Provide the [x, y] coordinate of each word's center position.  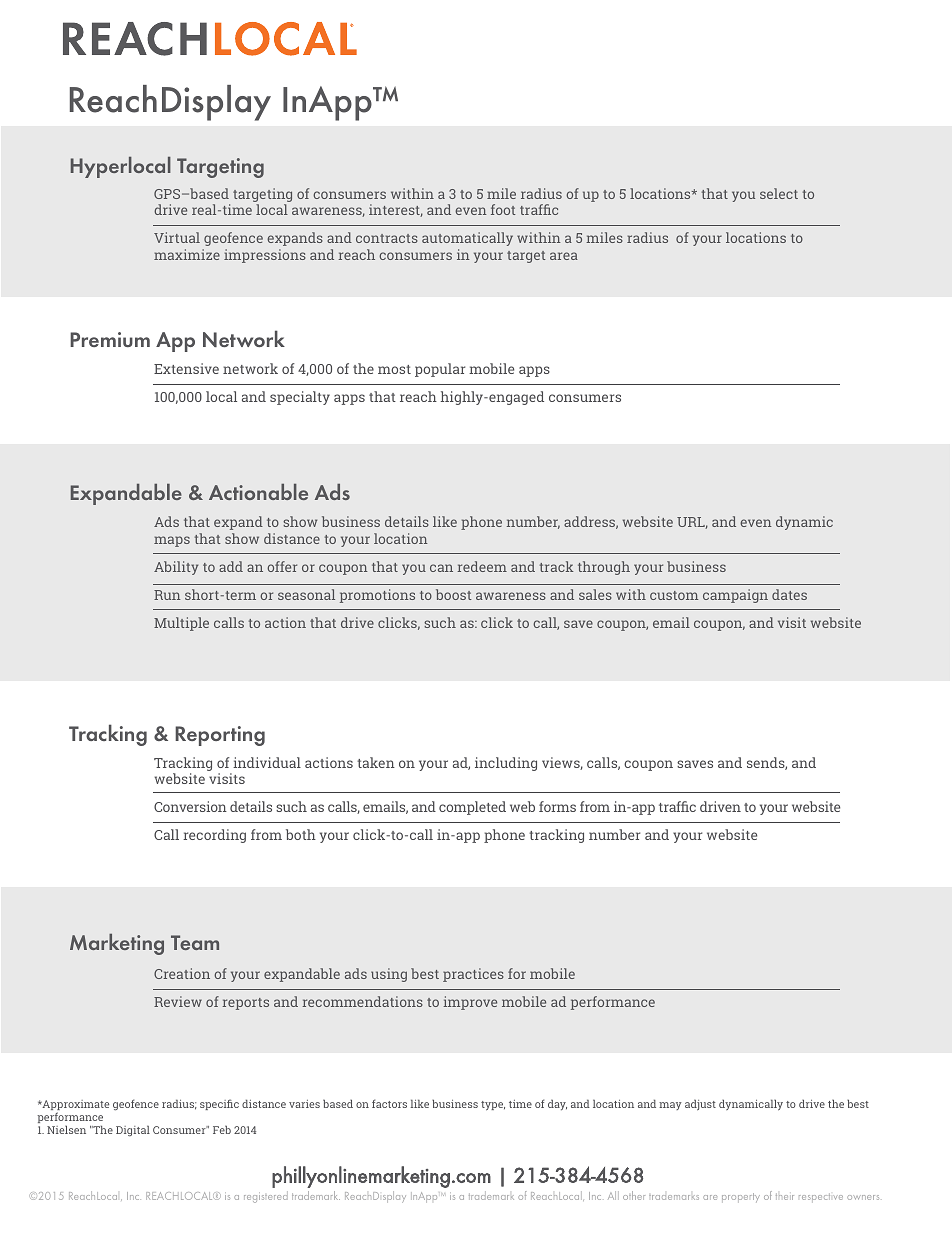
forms [557, 806]
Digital [133, 1130]
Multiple [181, 624]
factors [389, 1103]
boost [454, 594]
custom [674, 595]
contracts [387, 238]
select [779, 193]
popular [440, 370]
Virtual [177, 237]
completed [472, 808]
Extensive [186, 368]
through [604, 568]
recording [214, 836]
